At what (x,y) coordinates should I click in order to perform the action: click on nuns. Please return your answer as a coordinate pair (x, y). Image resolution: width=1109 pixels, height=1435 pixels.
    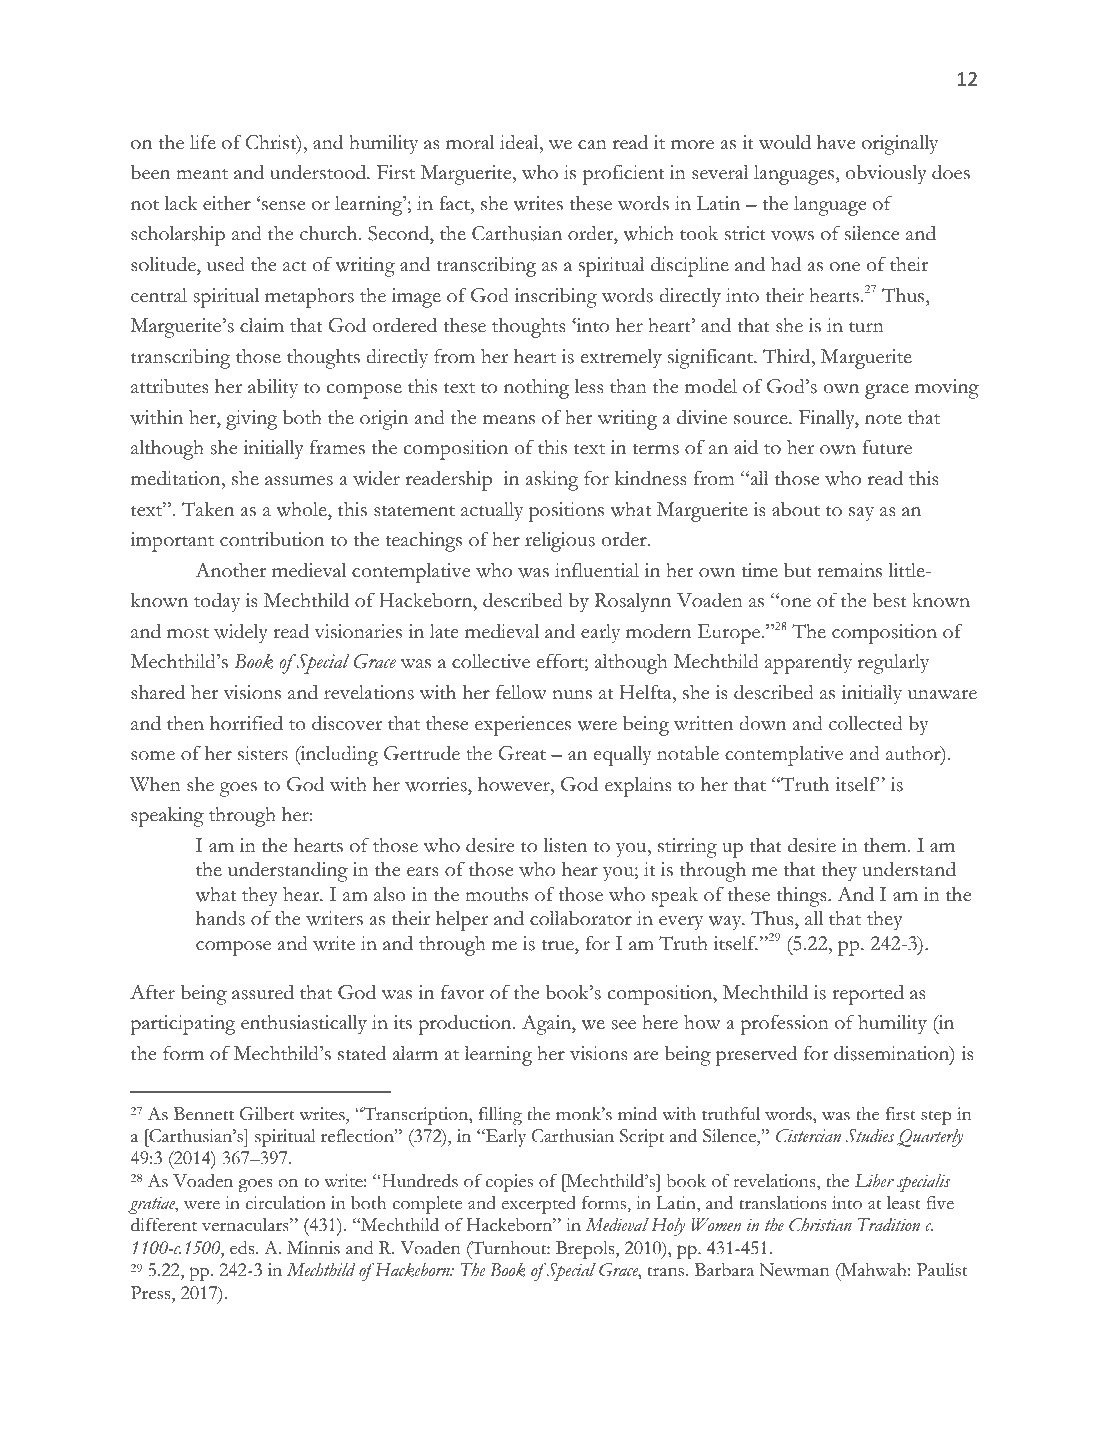
    Looking at the image, I should click on (572, 695).
